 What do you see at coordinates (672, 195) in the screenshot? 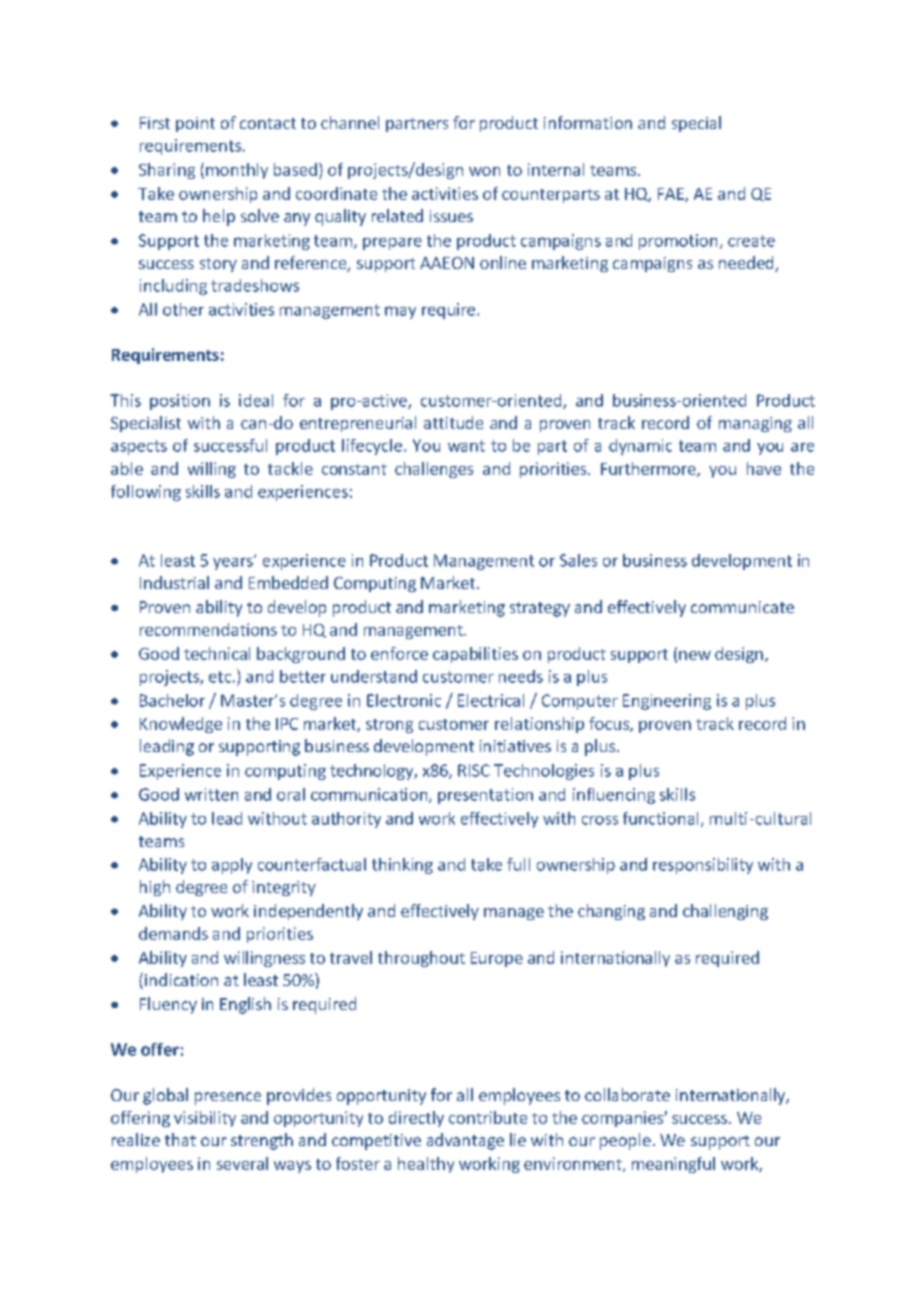
I see `FAE` at bounding box center [672, 195].
